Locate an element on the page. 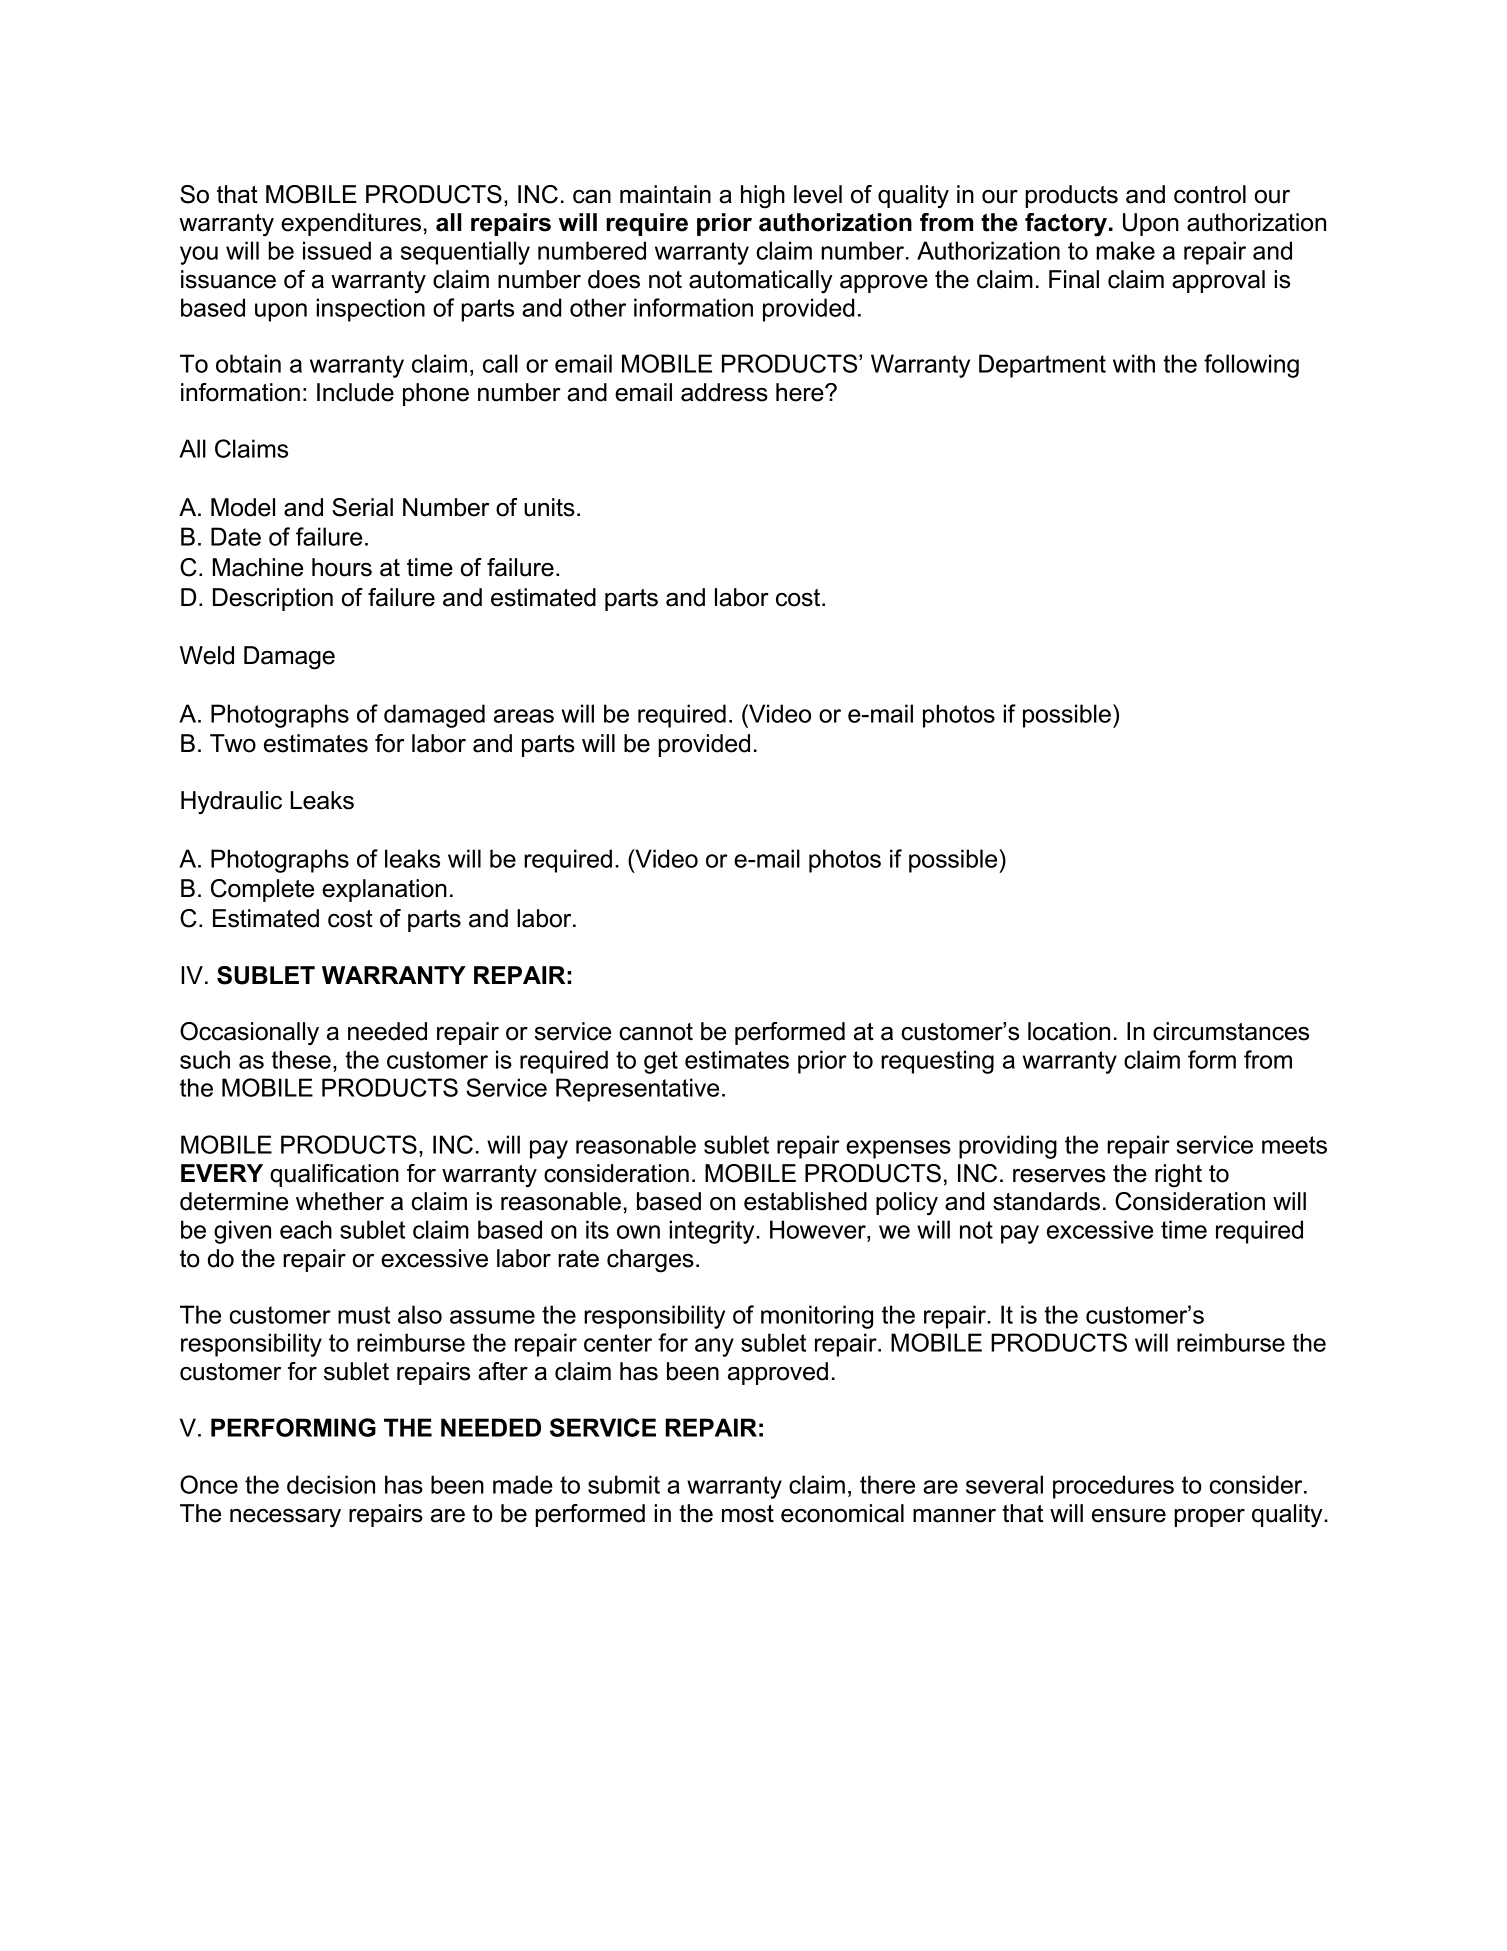 This image has width=1507, height=1951. most is located at coordinates (748, 1514).
